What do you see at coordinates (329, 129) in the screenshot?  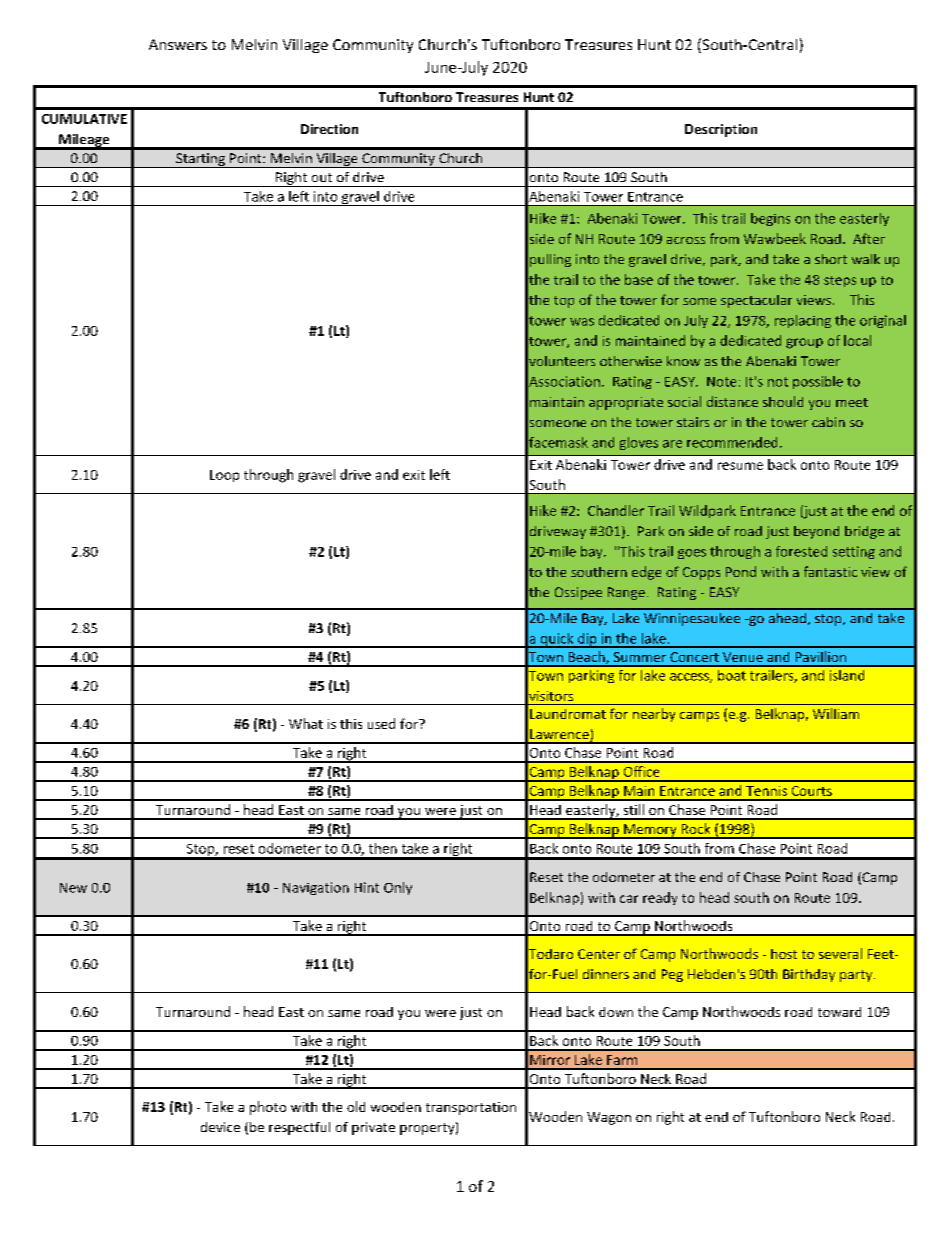 I see `Direction` at bounding box center [329, 129].
